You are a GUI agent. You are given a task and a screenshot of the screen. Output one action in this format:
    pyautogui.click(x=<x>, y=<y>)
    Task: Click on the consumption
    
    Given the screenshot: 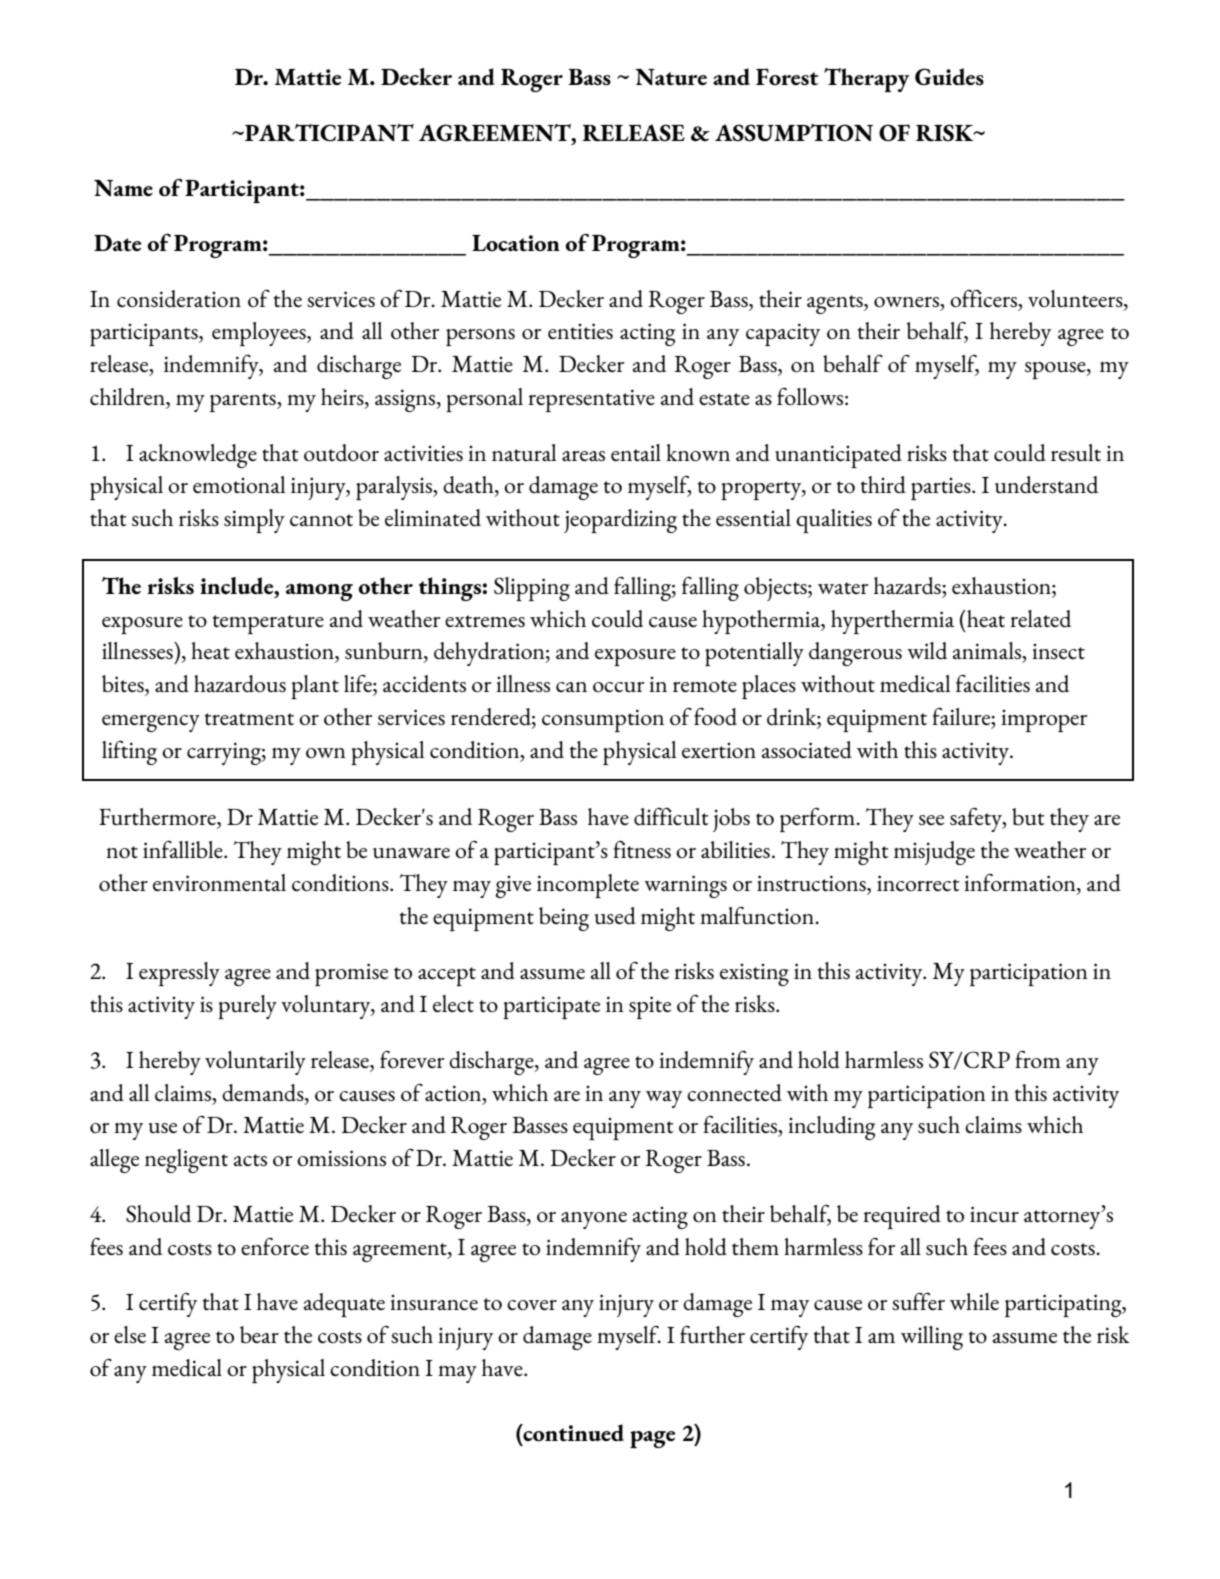 What is the action you would take?
    pyautogui.click(x=603, y=720)
